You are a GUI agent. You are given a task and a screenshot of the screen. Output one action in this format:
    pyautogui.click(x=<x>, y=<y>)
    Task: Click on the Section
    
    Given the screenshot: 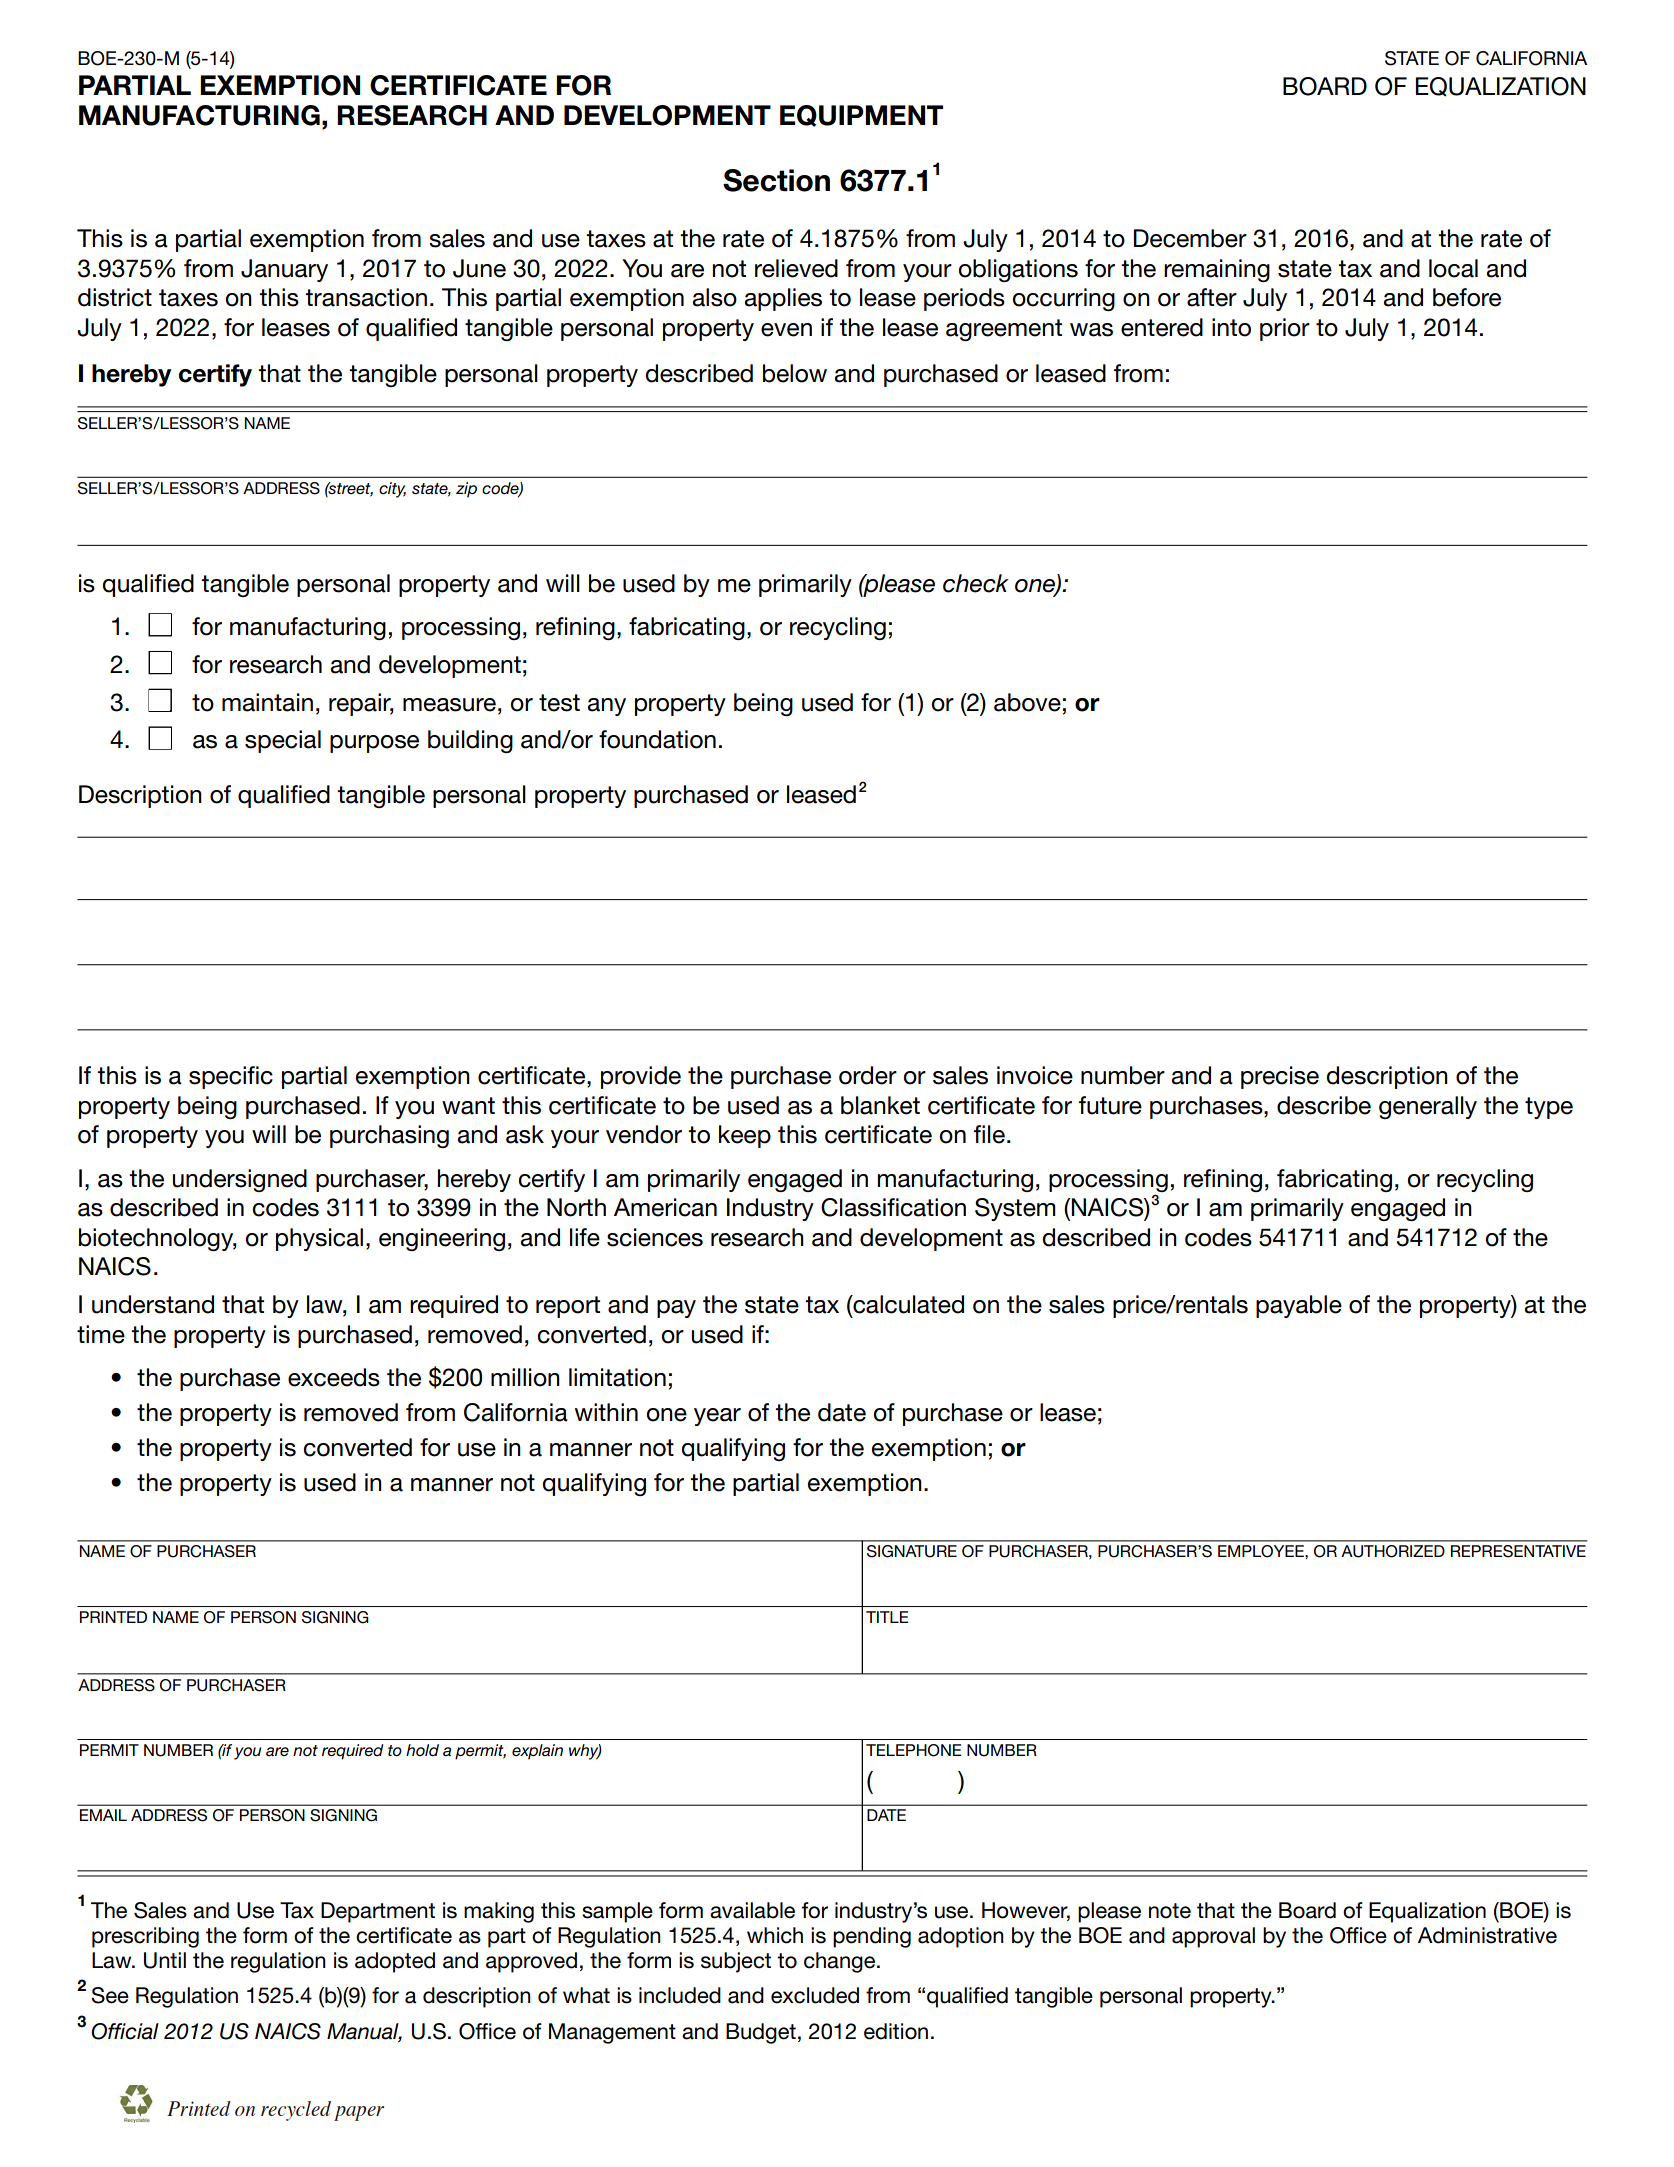 What is the action you would take?
    pyautogui.click(x=776, y=180)
